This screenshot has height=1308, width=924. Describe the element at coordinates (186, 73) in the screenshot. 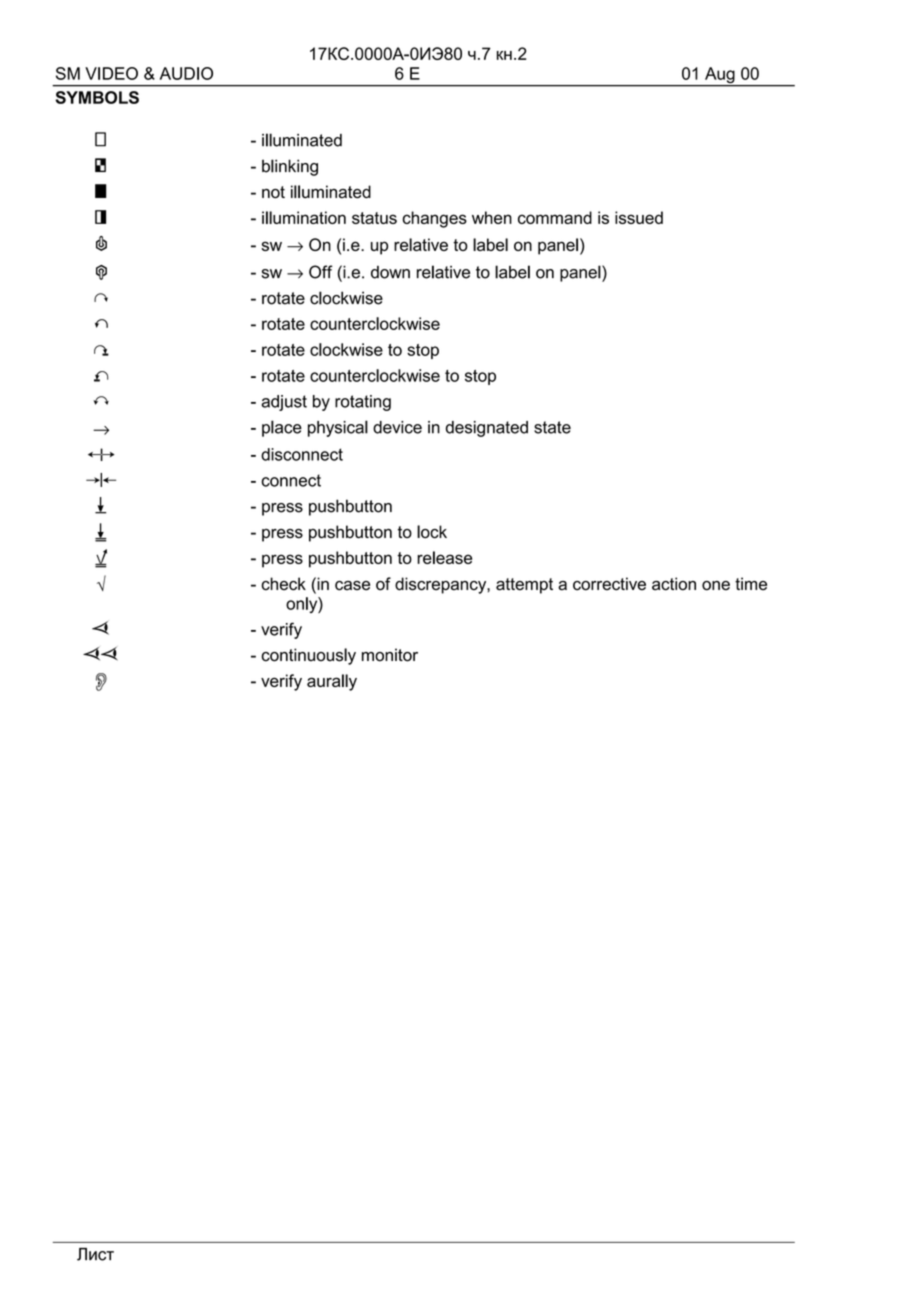

I see `AUDIO` at that location.
